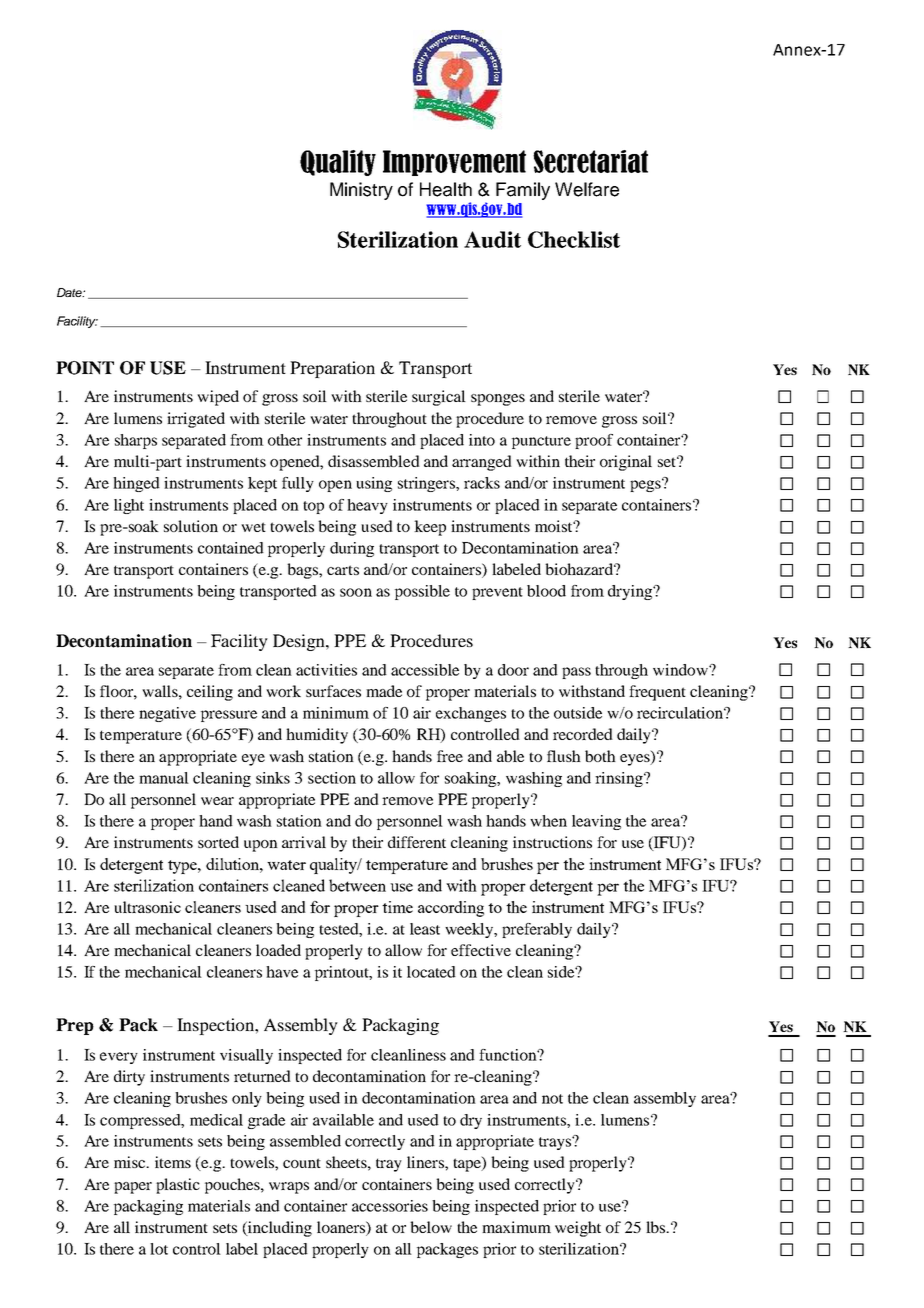  I want to click on Date, so click(71, 292).
